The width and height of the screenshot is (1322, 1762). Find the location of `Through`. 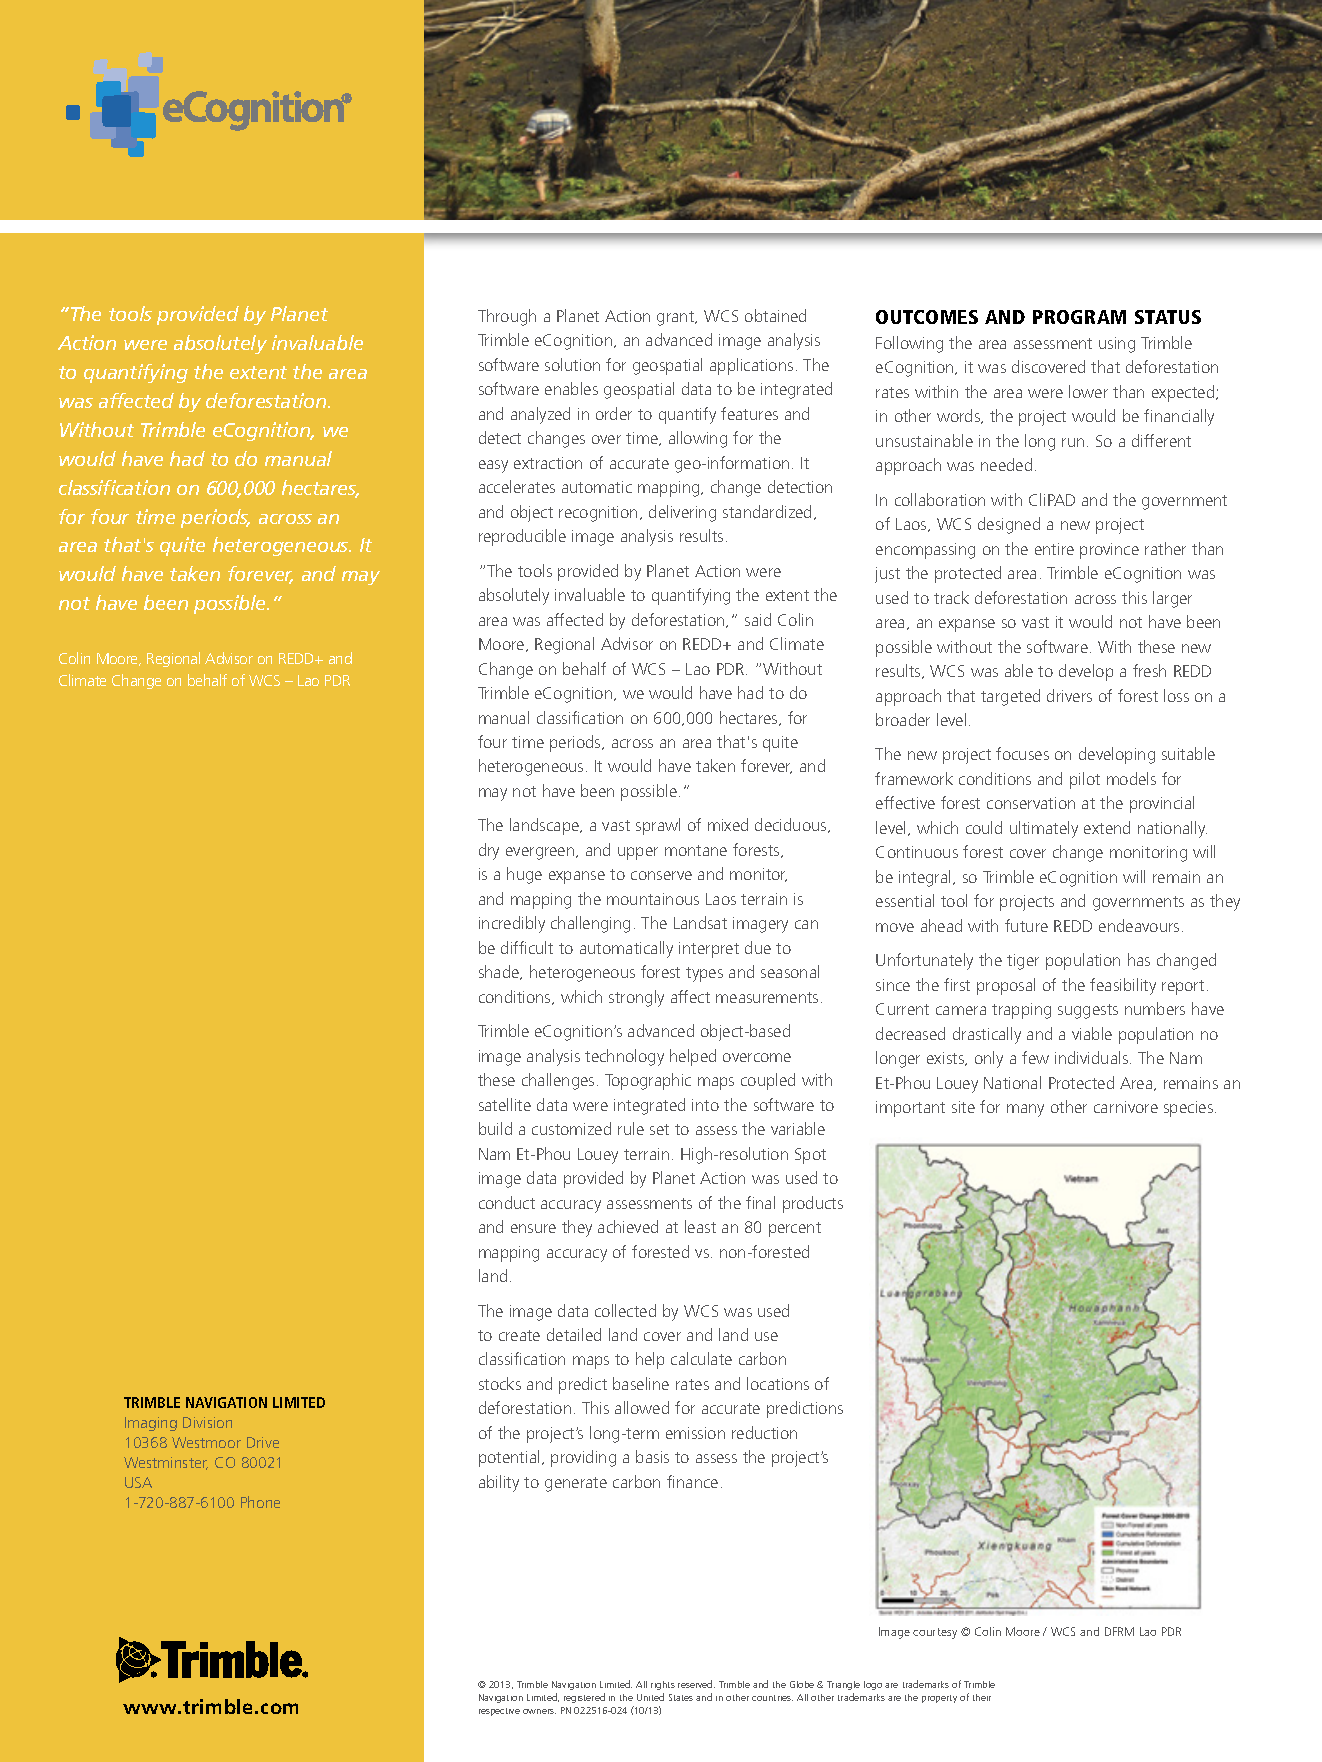

Through is located at coordinates (507, 317).
